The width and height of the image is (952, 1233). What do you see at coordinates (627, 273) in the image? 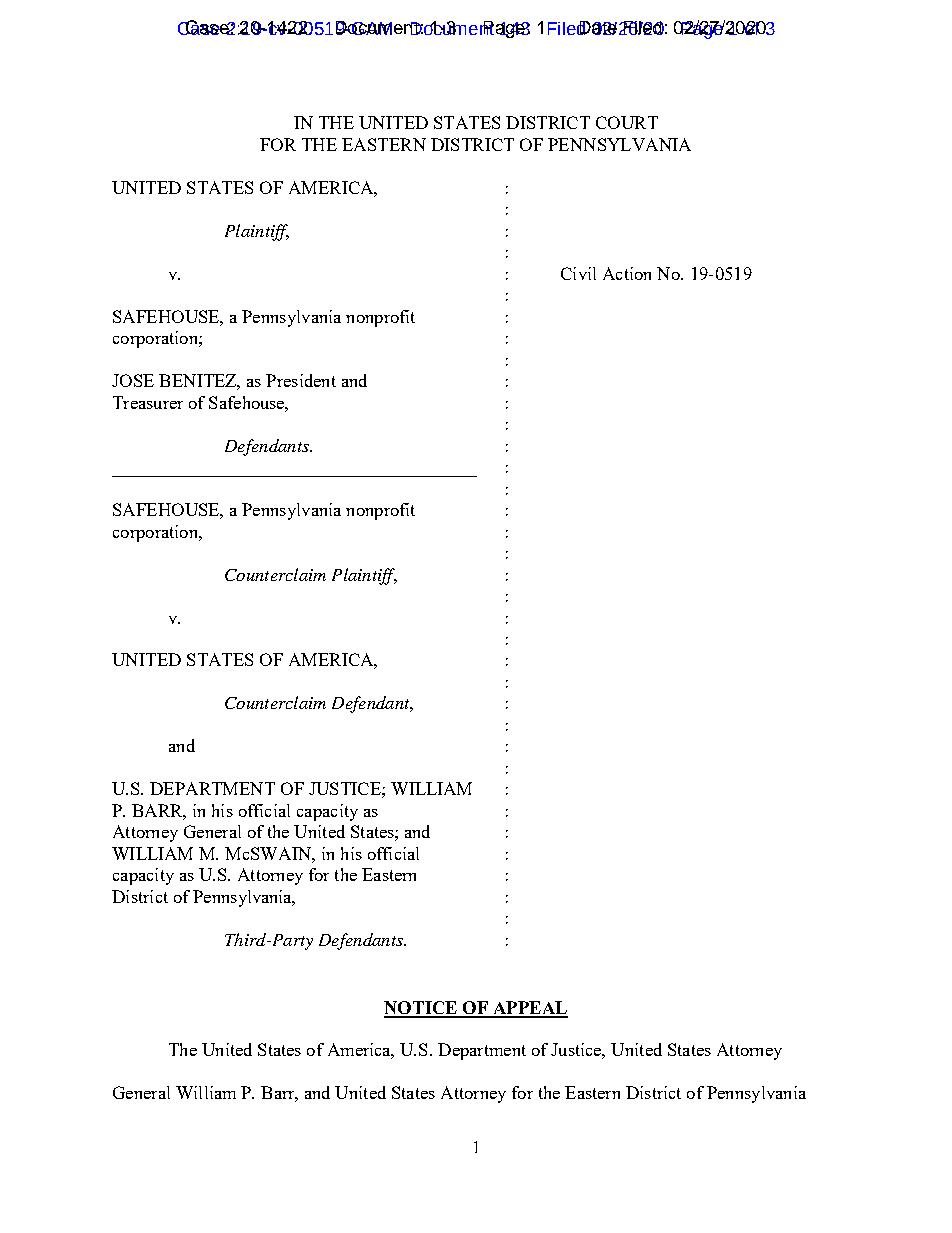
I see `Action` at bounding box center [627, 273].
